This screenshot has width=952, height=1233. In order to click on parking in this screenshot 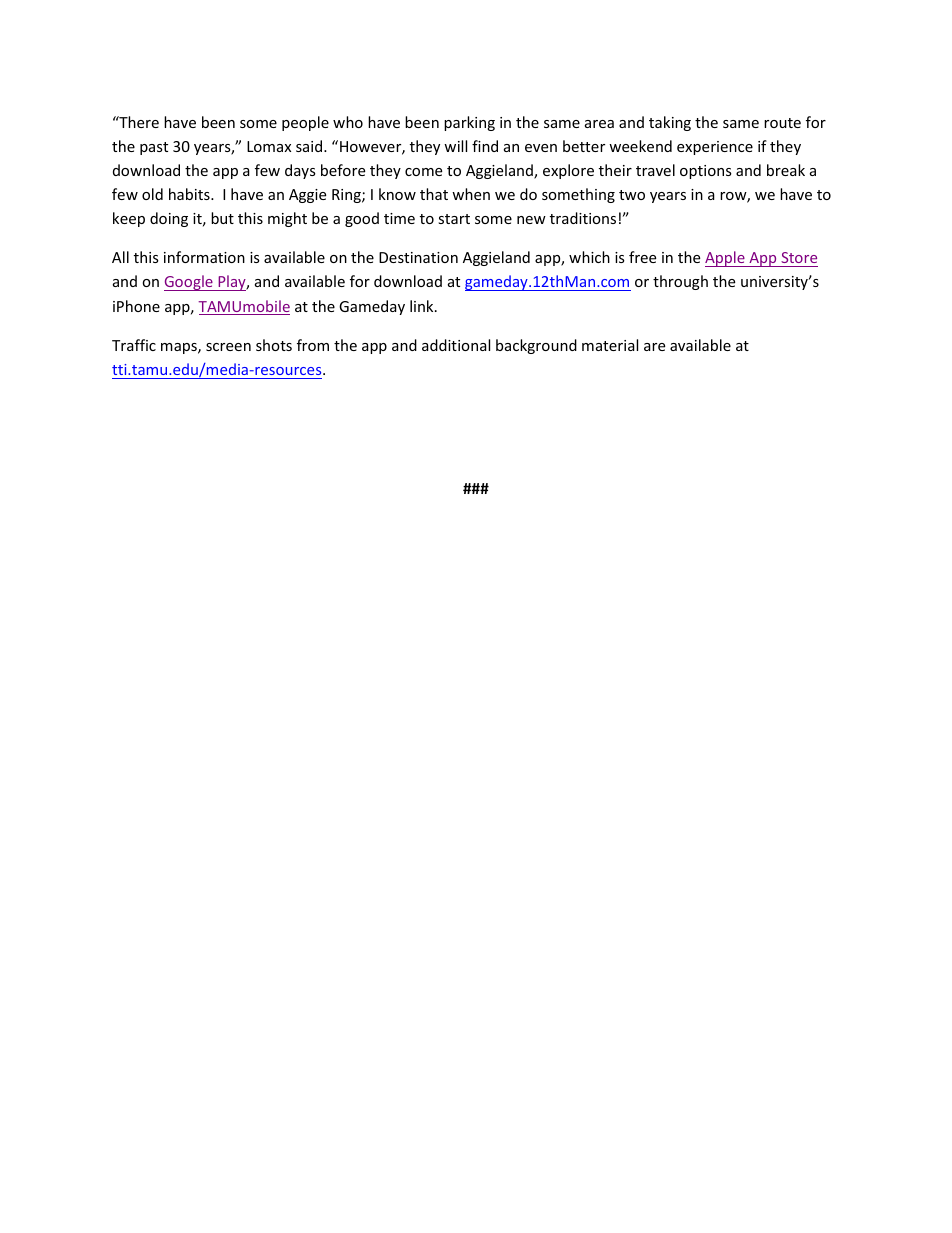, I will do `click(469, 123)`.
